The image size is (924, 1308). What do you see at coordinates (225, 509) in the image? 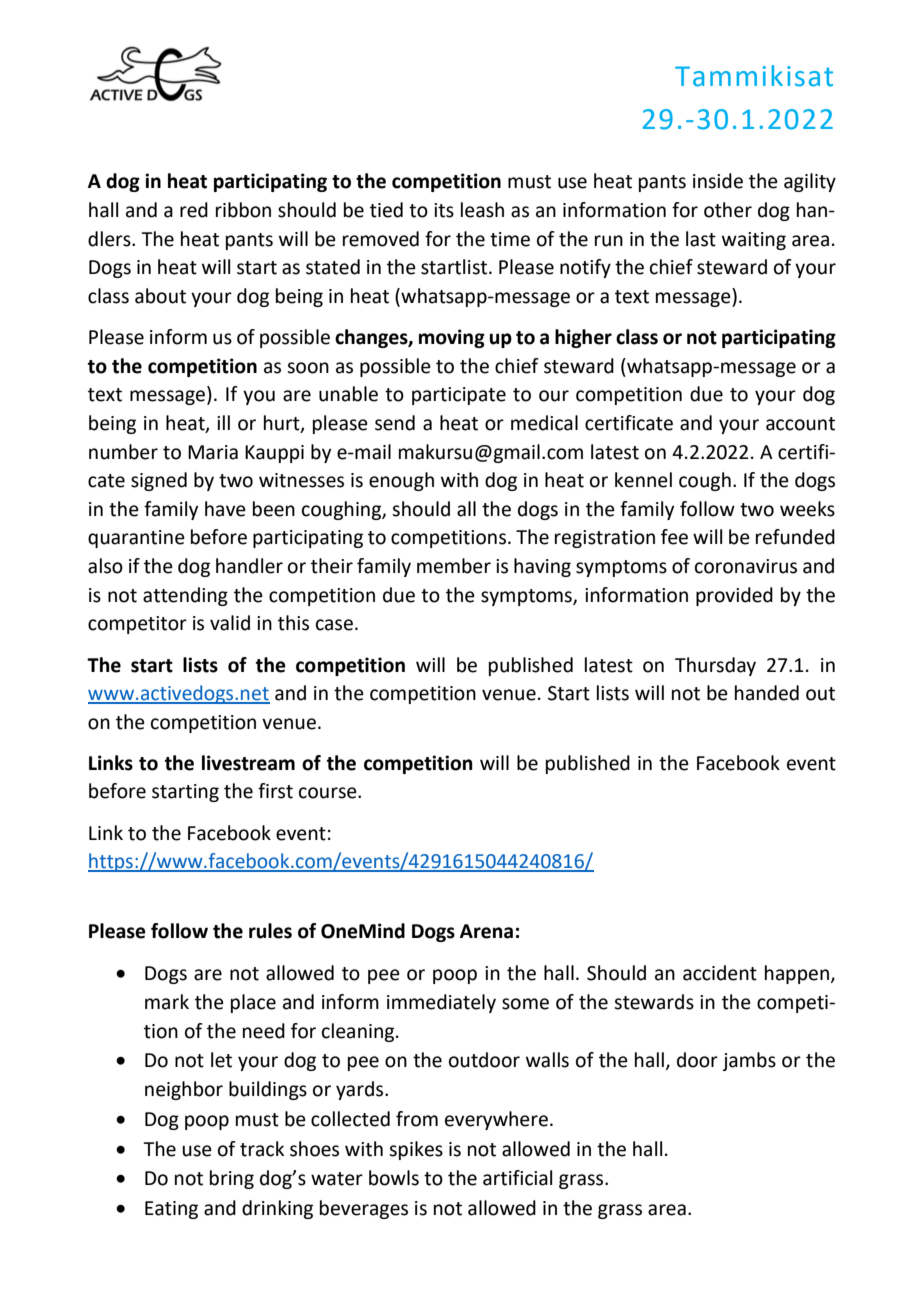
I see `have` at bounding box center [225, 509].
